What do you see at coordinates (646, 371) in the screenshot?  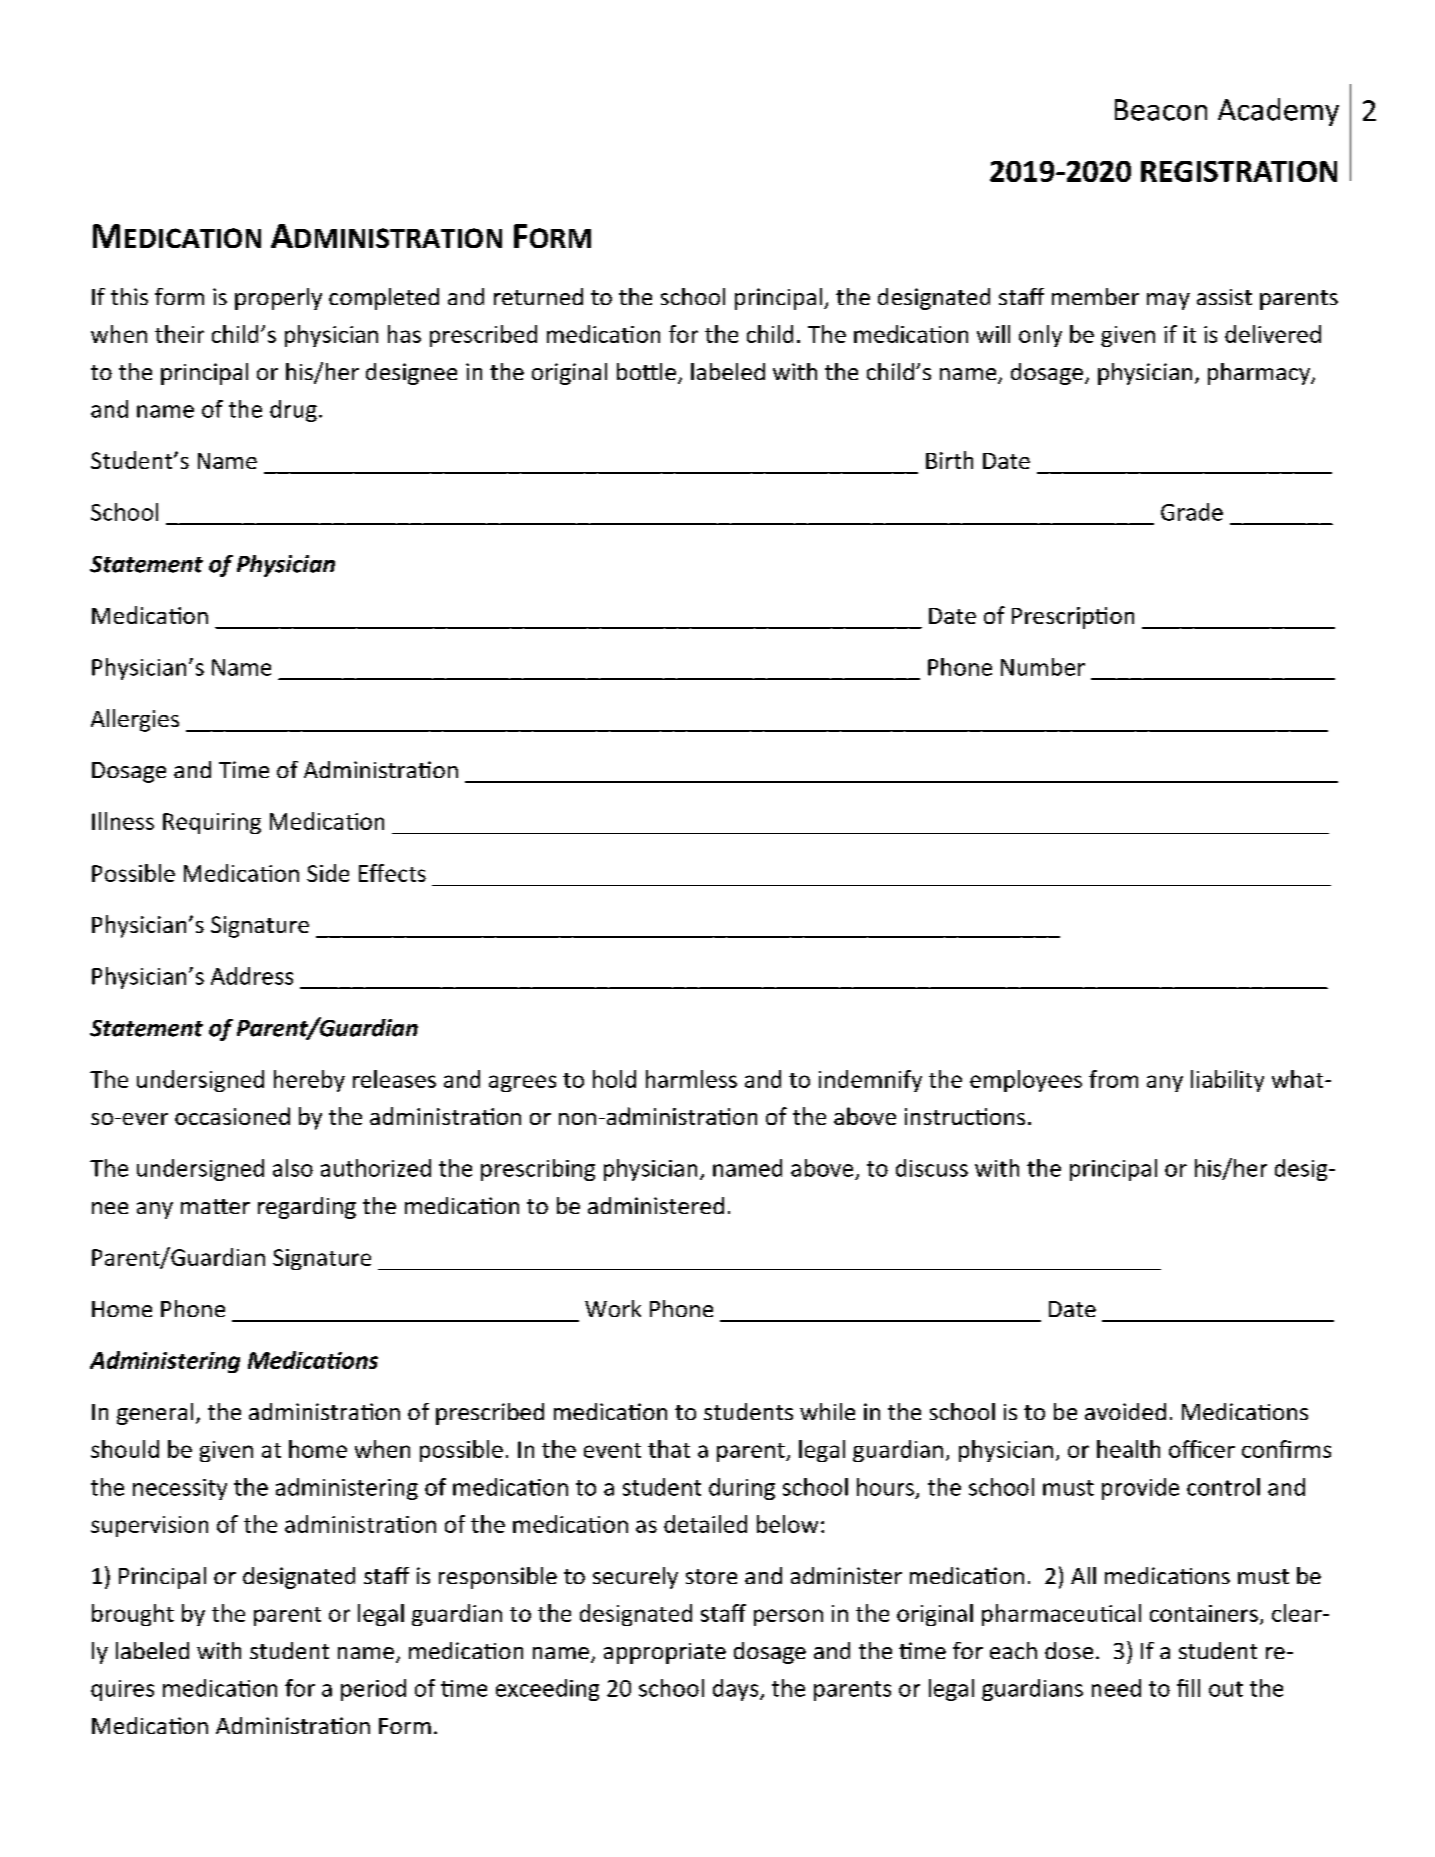 I see `bottle` at bounding box center [646, 371].
